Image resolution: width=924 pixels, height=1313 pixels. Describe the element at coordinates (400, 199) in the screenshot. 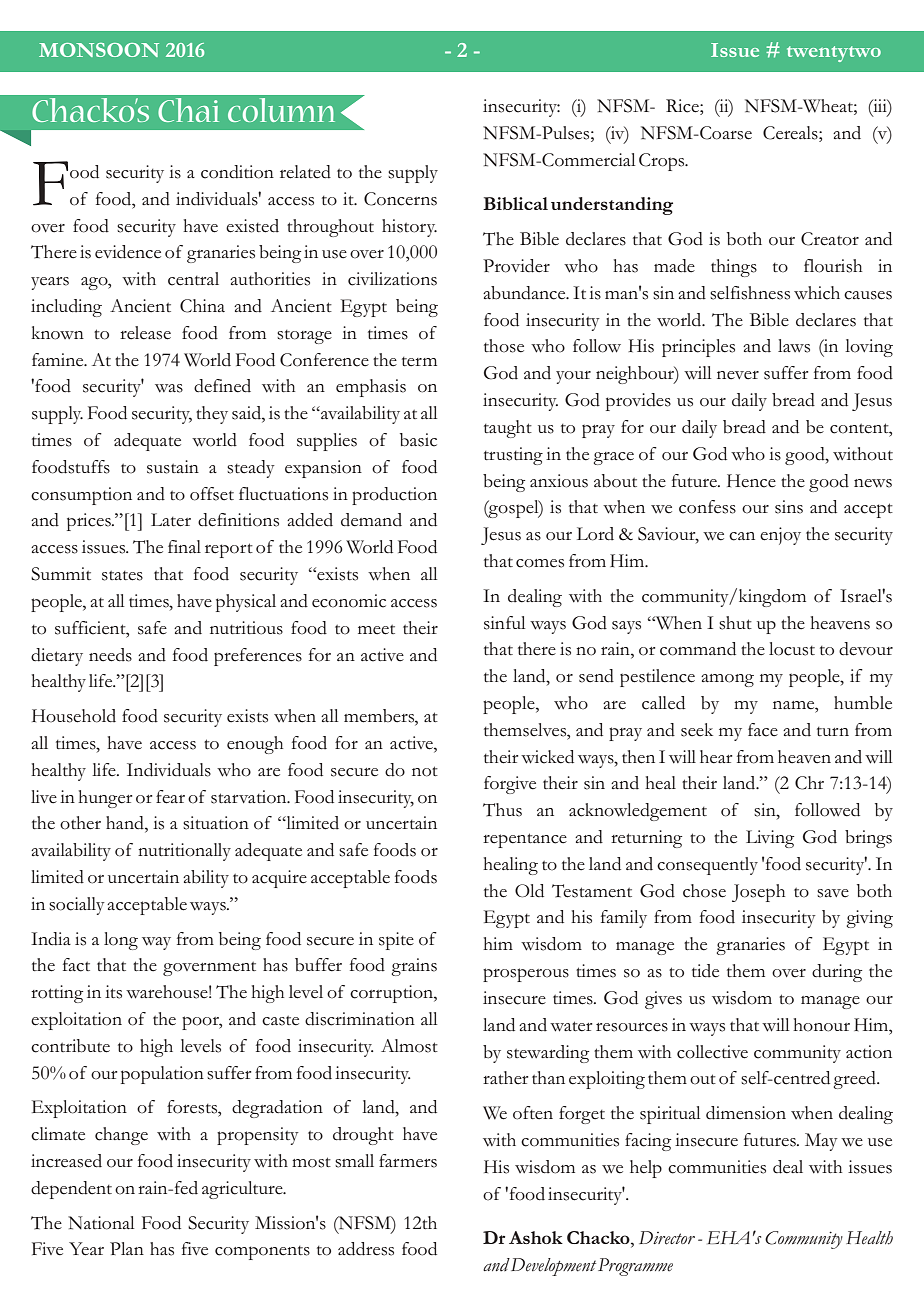

I see `Concerns` at that location.
